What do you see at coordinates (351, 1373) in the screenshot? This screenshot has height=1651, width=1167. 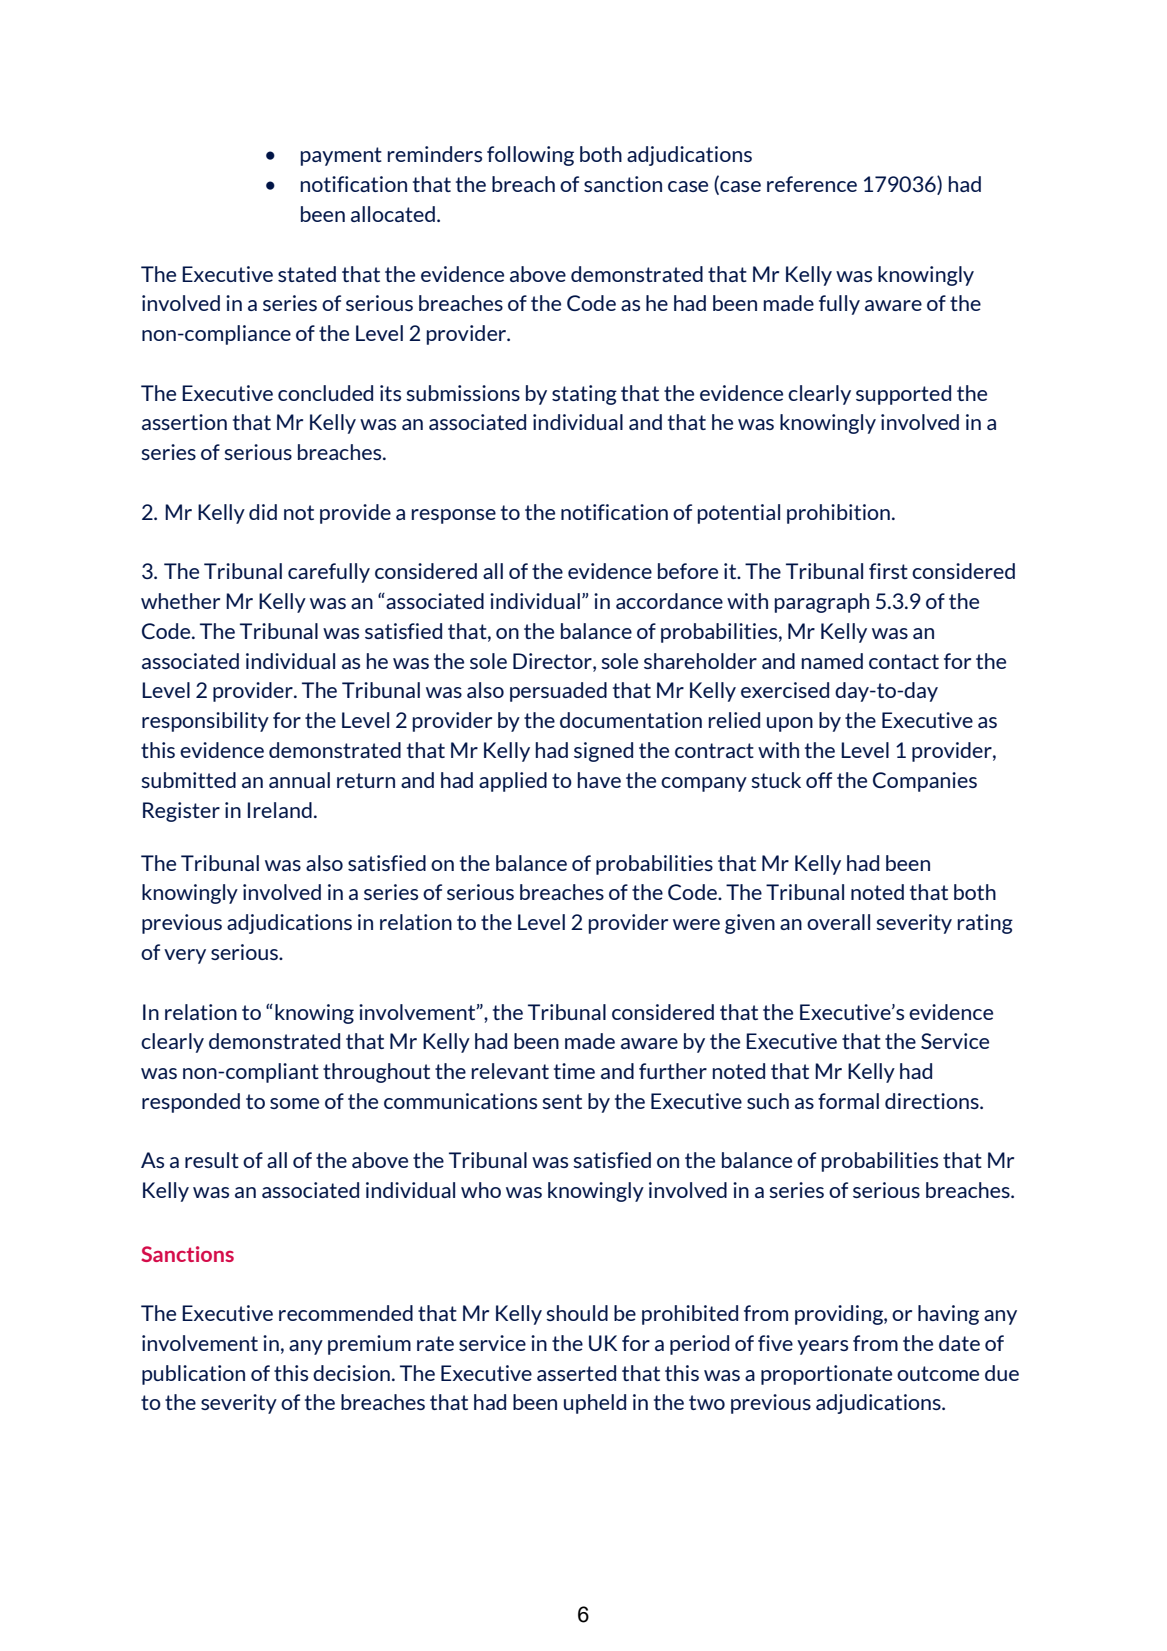 I see `decision` at bounding box center [351, 1373].
